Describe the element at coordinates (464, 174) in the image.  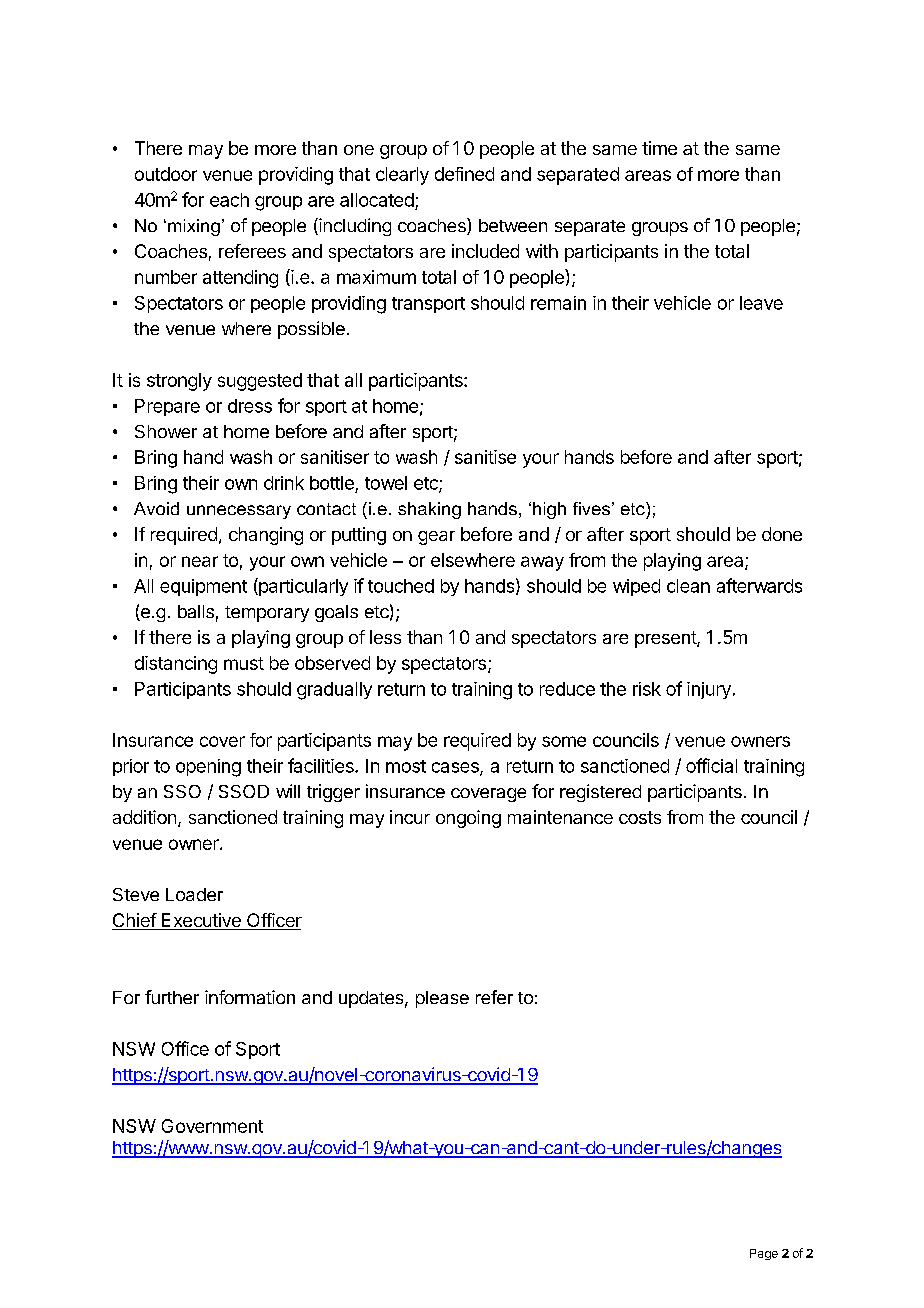
I see `defined` at that location.
